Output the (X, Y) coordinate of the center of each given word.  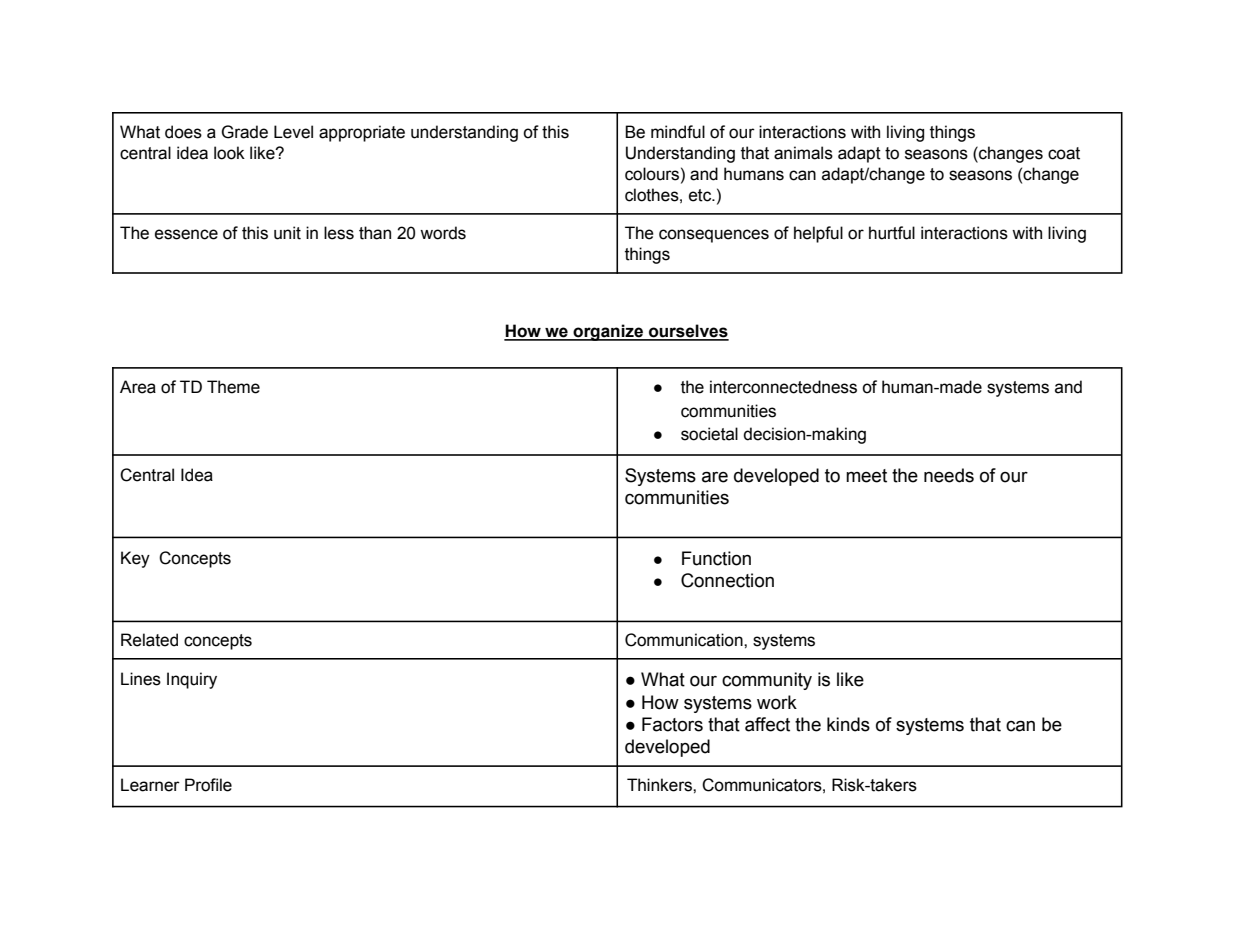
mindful (678, 132)
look (229, 153)
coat (1064, 153)
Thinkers (660, 785)
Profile (208, 785)
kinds (848, 724)
